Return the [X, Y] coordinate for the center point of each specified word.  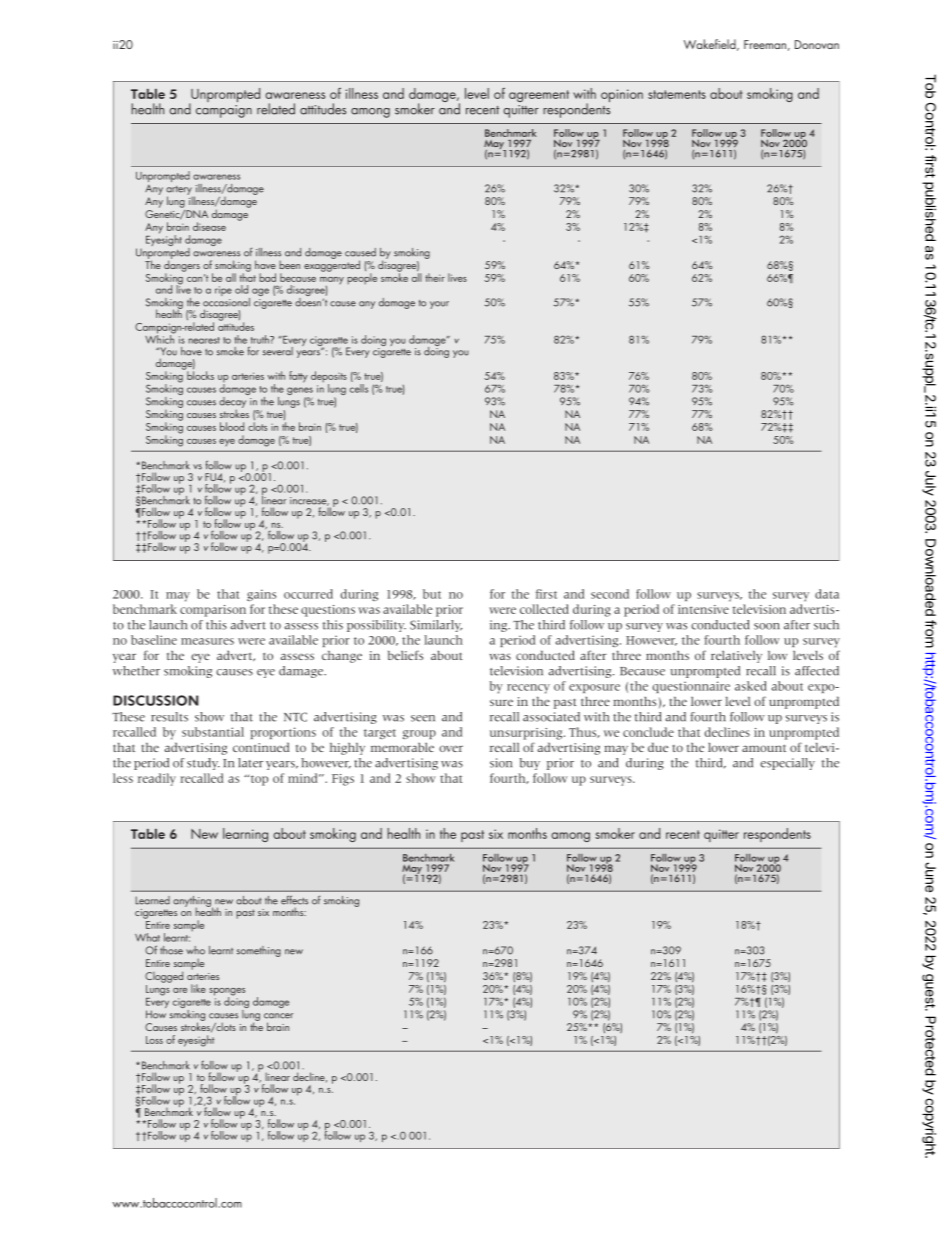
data [827, 594]
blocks [200, 375]
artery [179, 192]
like [198, 988]
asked [751, 686]
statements [677, 94]
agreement [539, 96]
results [169, 717]
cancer [278, 1016]
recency [528, 688]
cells [359, 388]
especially [787, 764]
